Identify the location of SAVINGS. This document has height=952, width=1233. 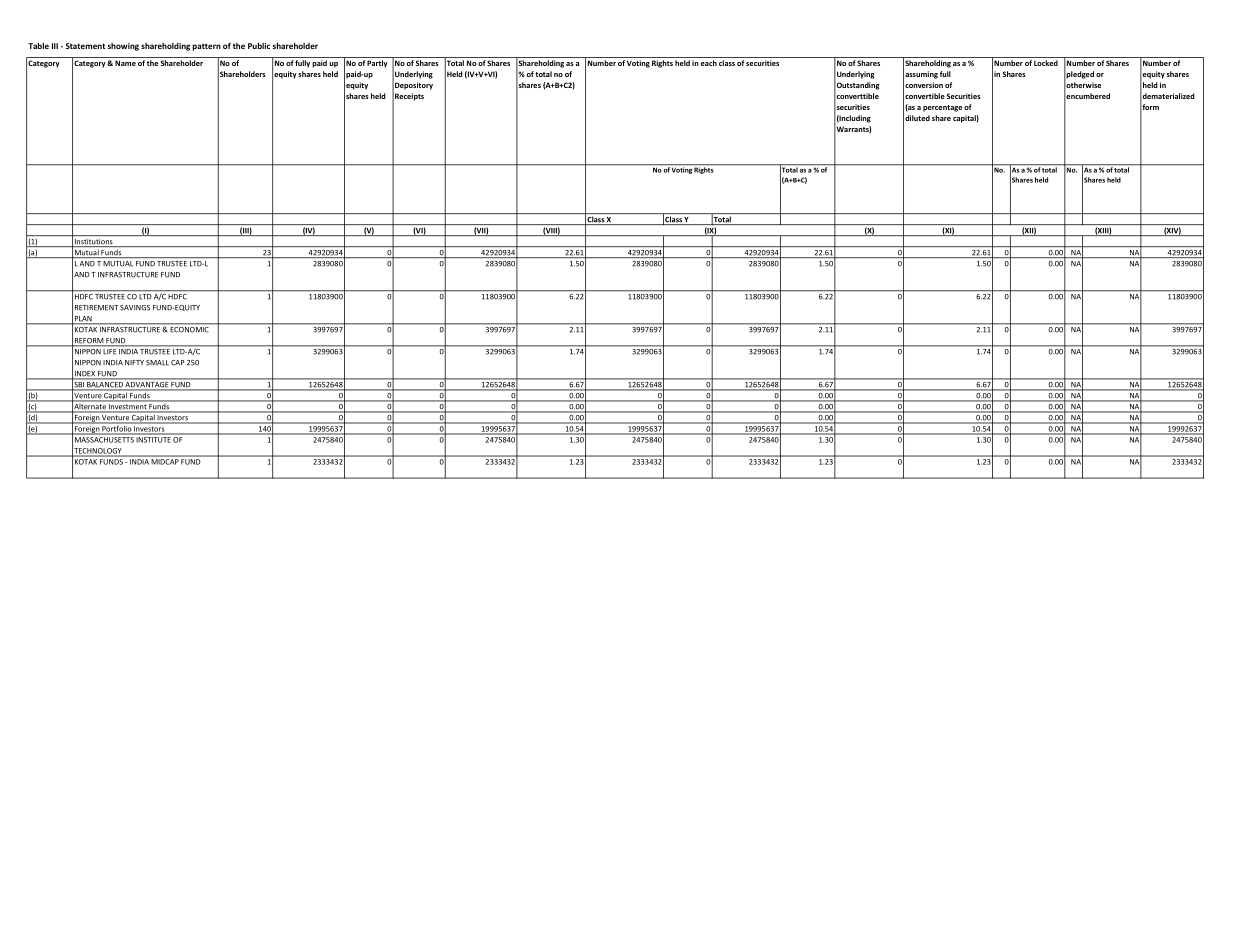
(135, 308).
